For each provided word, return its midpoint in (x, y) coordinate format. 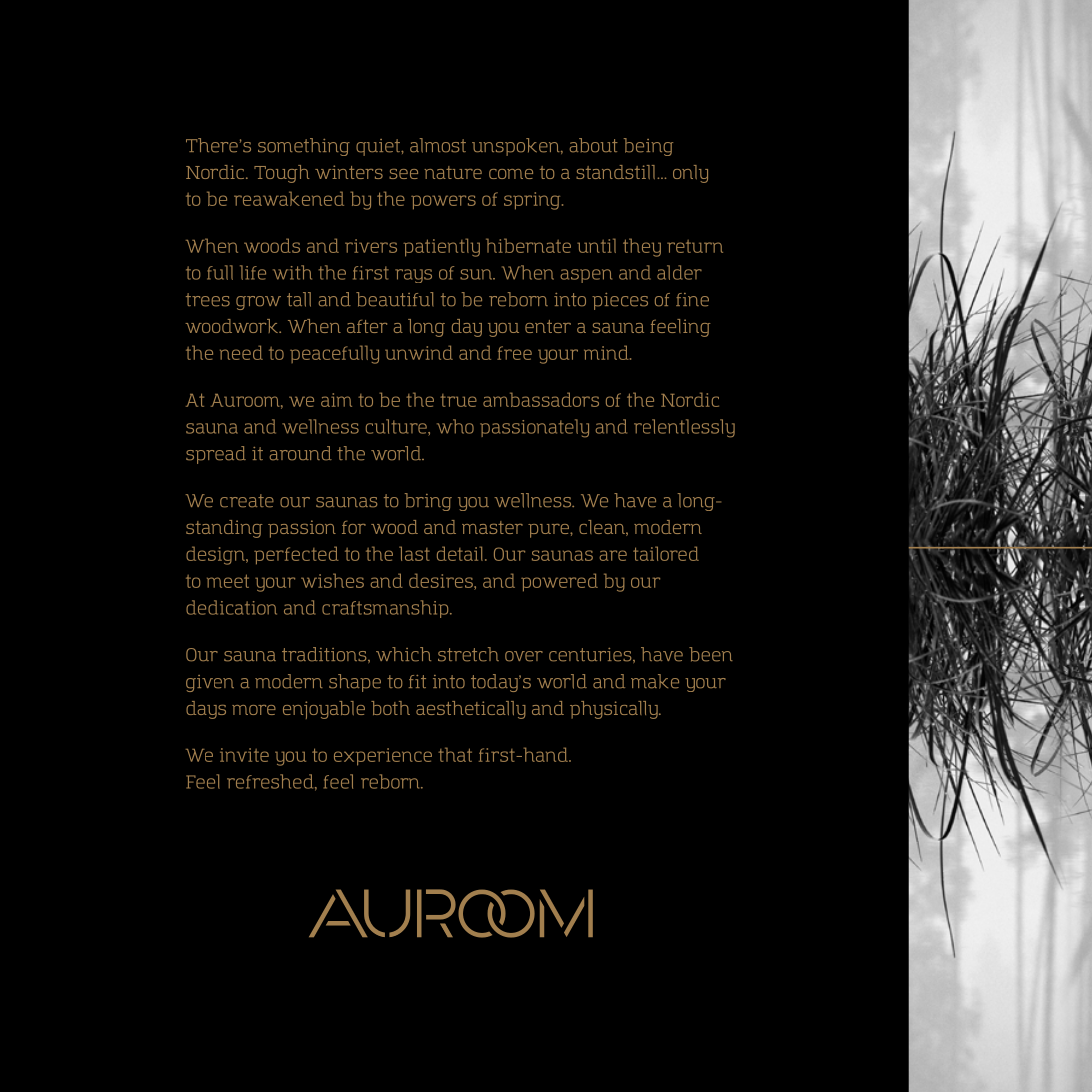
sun (477, 274)
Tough (282, 174)
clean (603, 528)
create (247, 501)
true (458, 400)
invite (244, 755)
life (253, 272)
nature (453, 172)
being (648, 147)
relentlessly (684, 428)
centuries (591, 655)
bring (428, 502)
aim (336, 400)
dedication (231, 607)
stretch (468, 654)
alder (679, 272)
